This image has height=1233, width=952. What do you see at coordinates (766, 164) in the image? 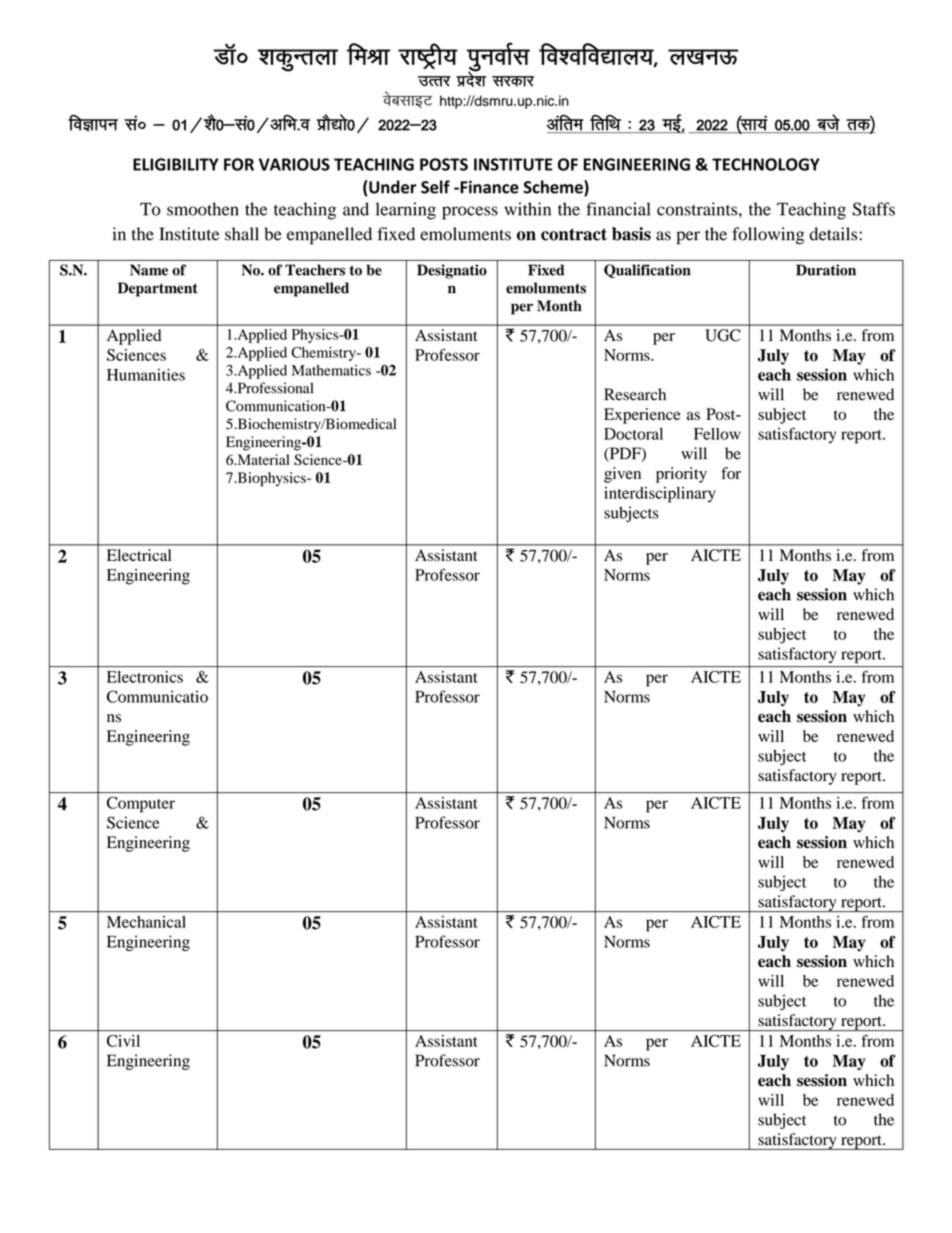
I see `TECHNOLOGY` at bounding box center [766, 164].
